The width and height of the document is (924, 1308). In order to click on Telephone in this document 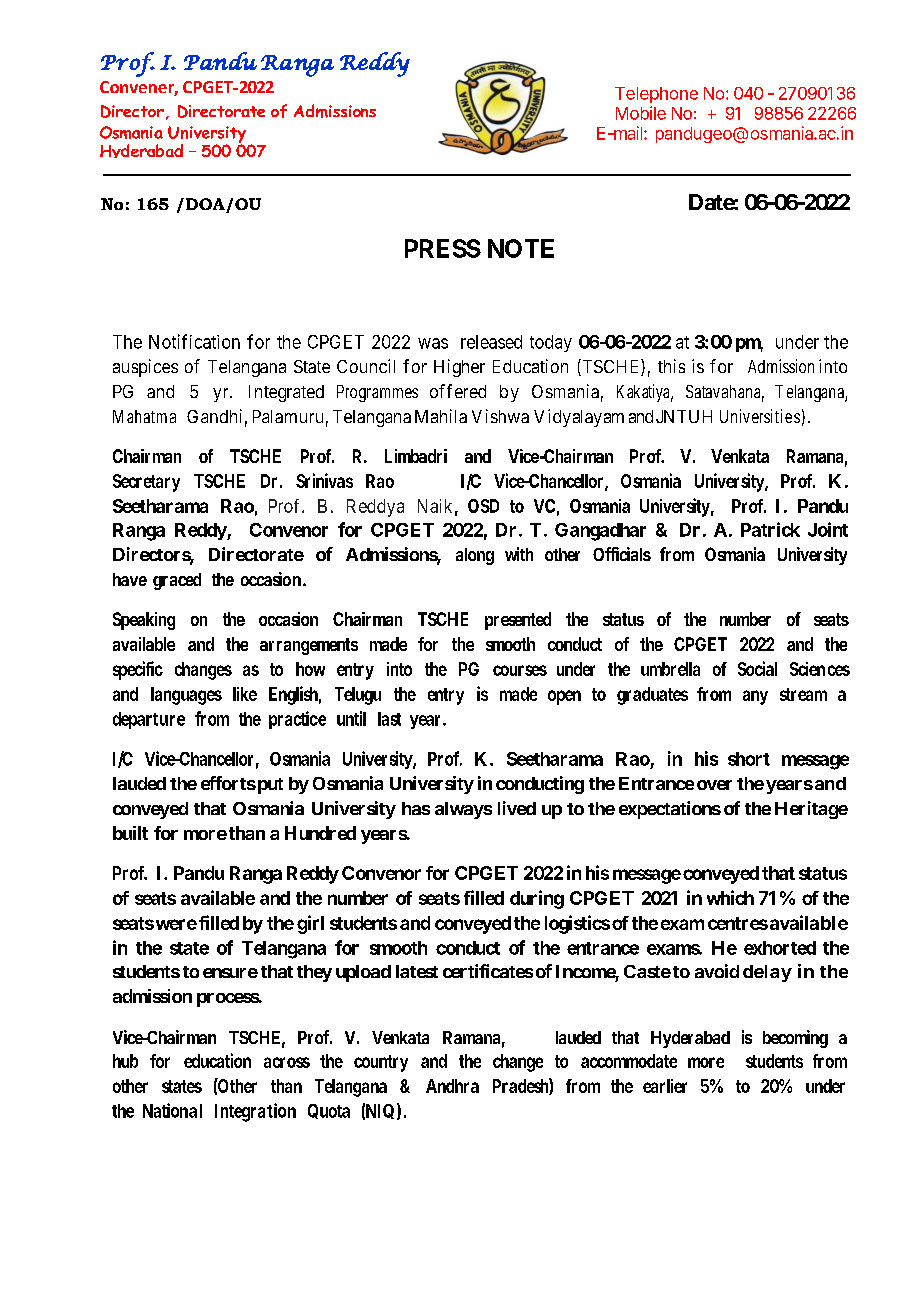, I will do `click(656, 95)`.
